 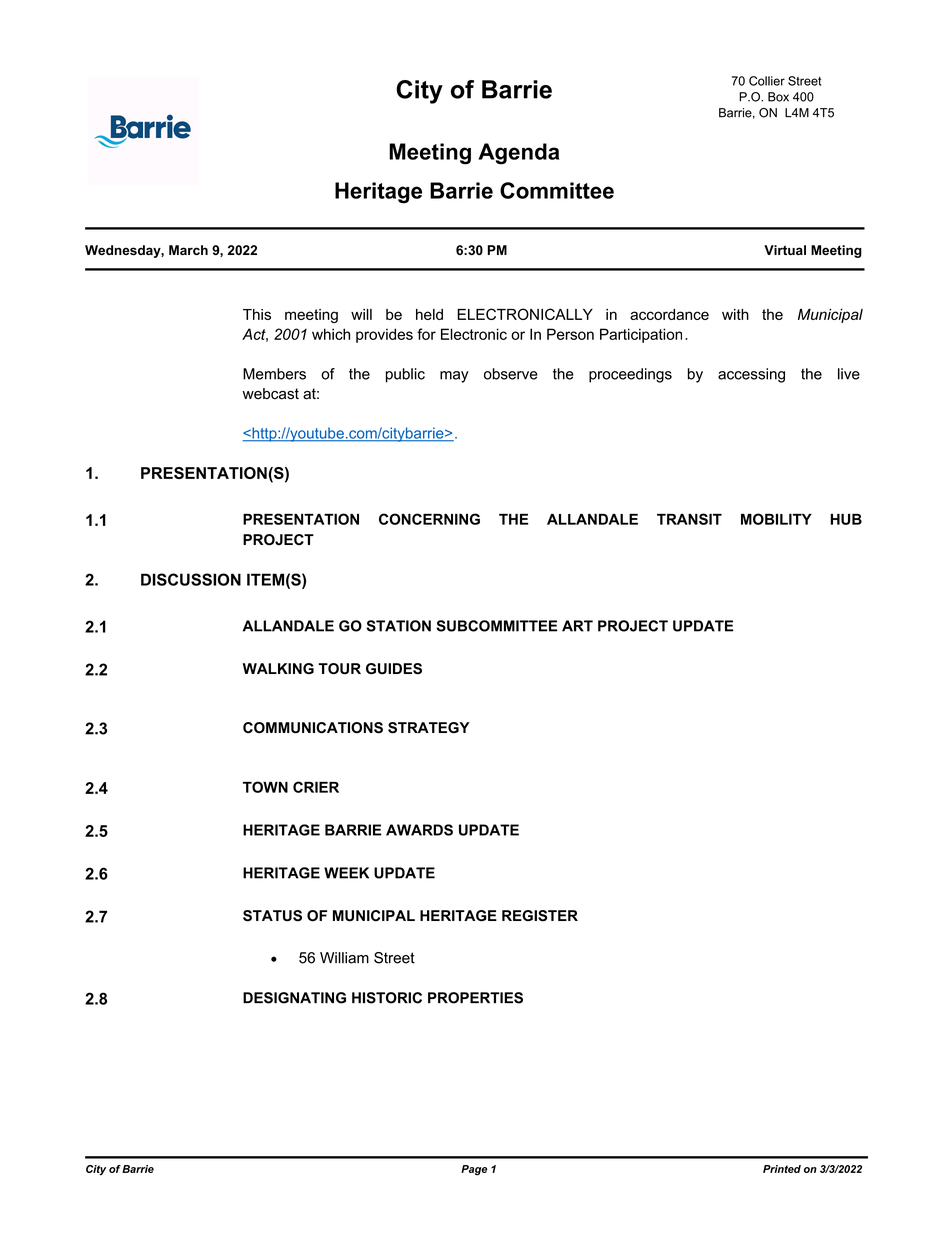 What do you see at coordinates (778, 97) in the screenshot?
I see `Box` at bounding box center [778, 97].
